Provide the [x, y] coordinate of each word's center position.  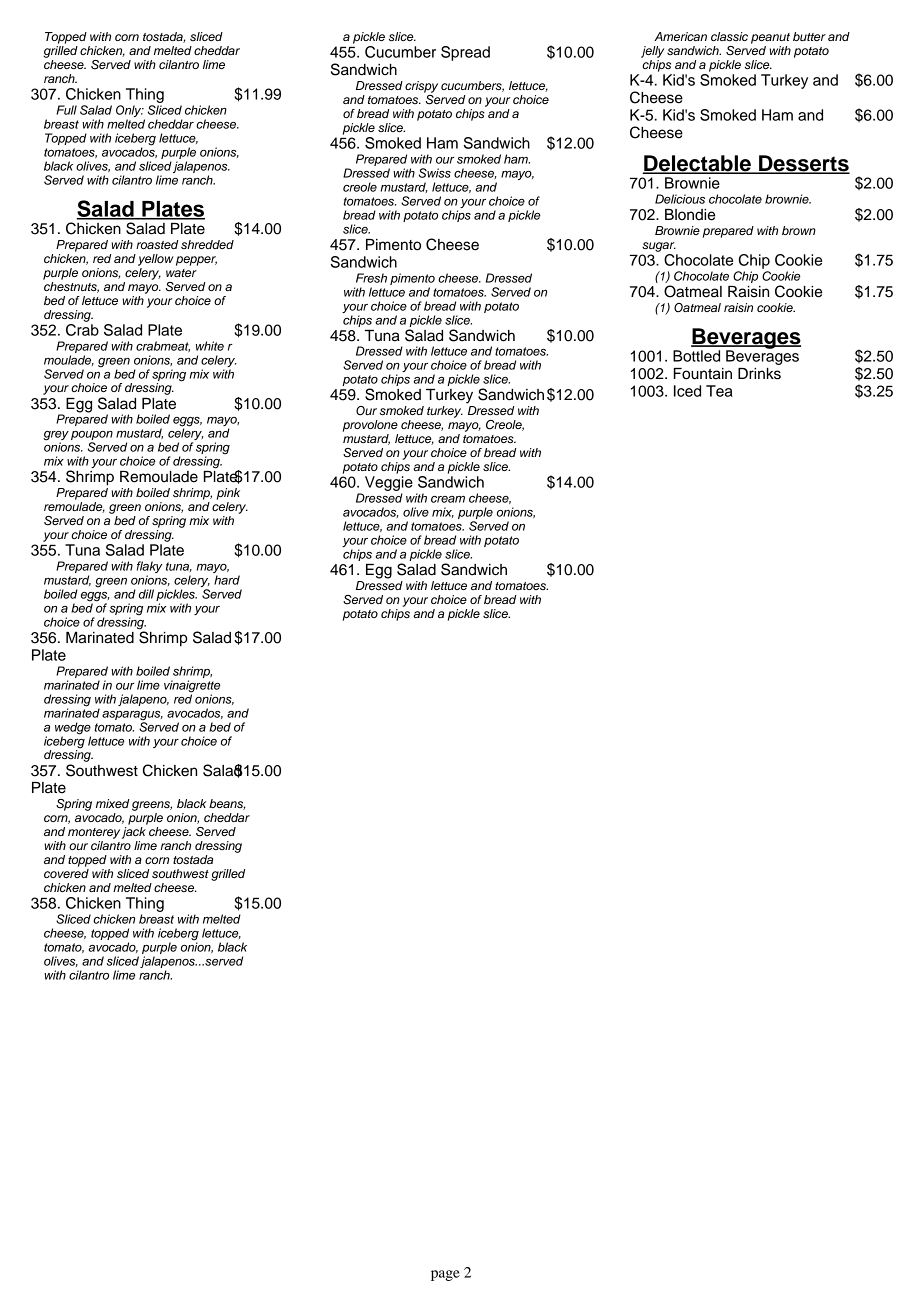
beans [227, 804]
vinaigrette [192, 687]
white [210, 346]
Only [130, 112]
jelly [652, 52]
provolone [370, 426]
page [445, 1275]
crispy [421, 87]
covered [66, 873]
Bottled [696, 356]
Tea [719, 391]
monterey [94, 833]
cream [448, 499]
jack [134, 833]
